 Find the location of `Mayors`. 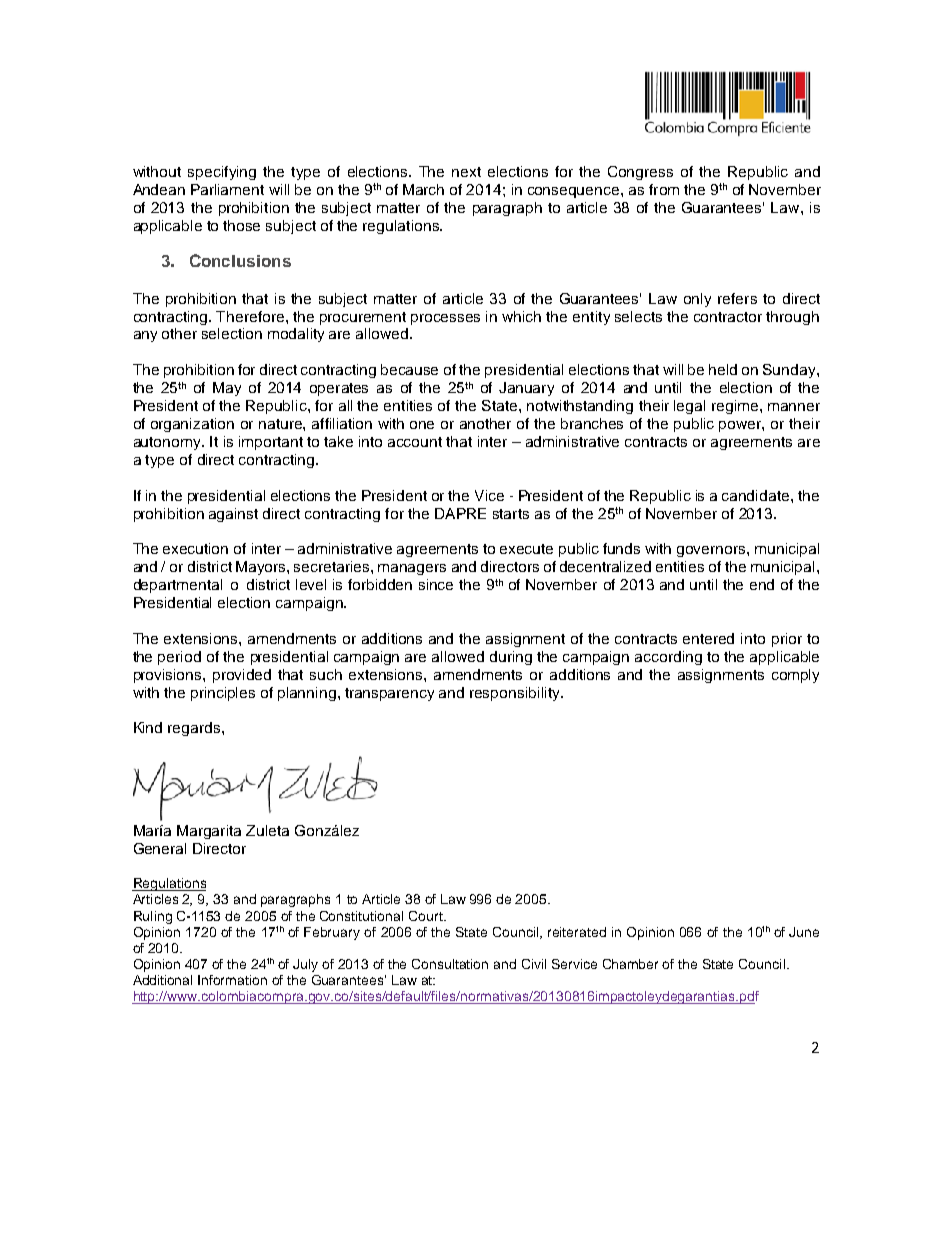

Mayors is located at coordinates (262, 568).
